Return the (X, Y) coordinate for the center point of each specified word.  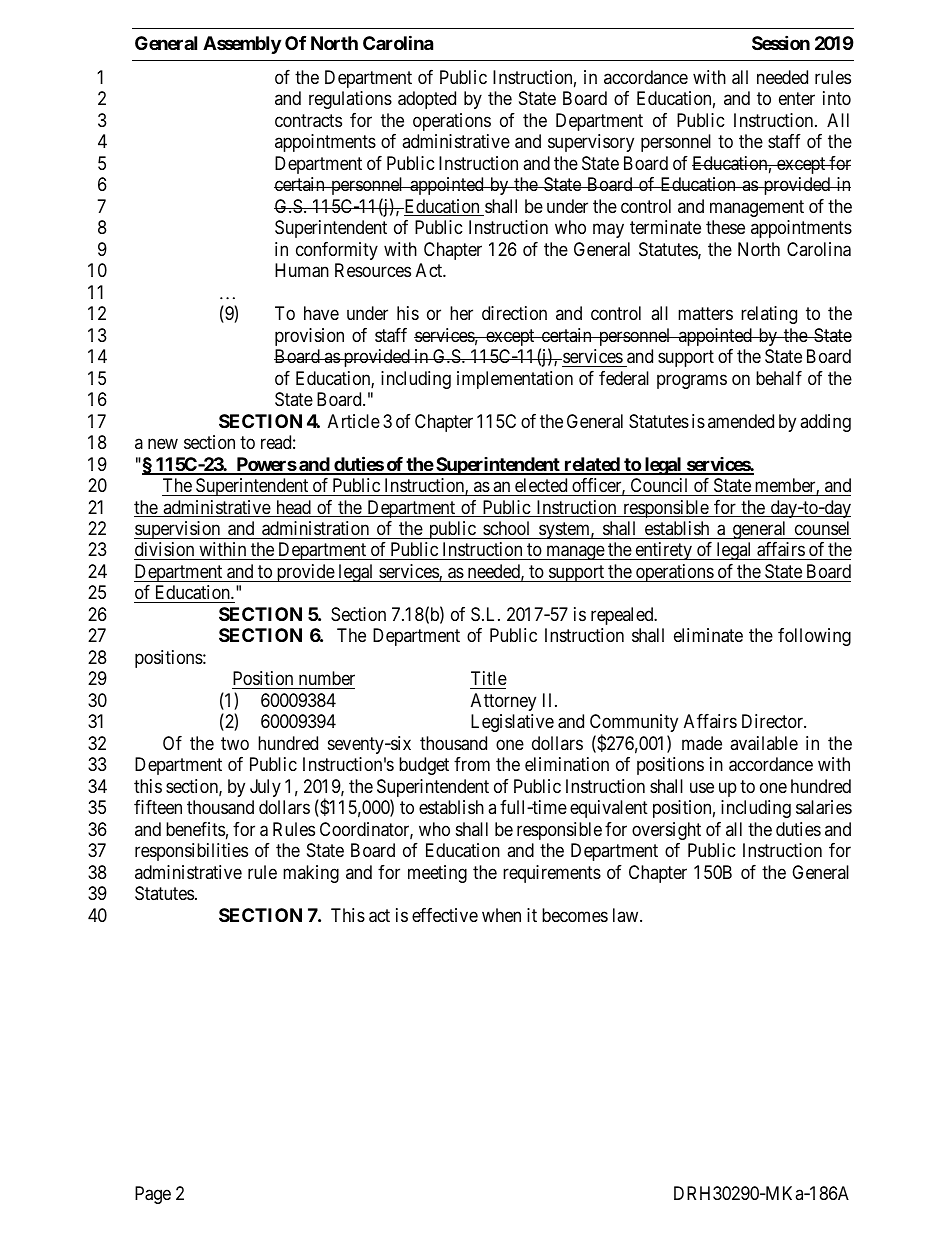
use (702, 787)
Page (153, 1195)
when (501, 915)
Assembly (242, 45)
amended (741, 421)
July (265, 788)
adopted (427, 100)
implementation (515, 380)
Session (781, 42)
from (472, 764)
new (163, 444)
